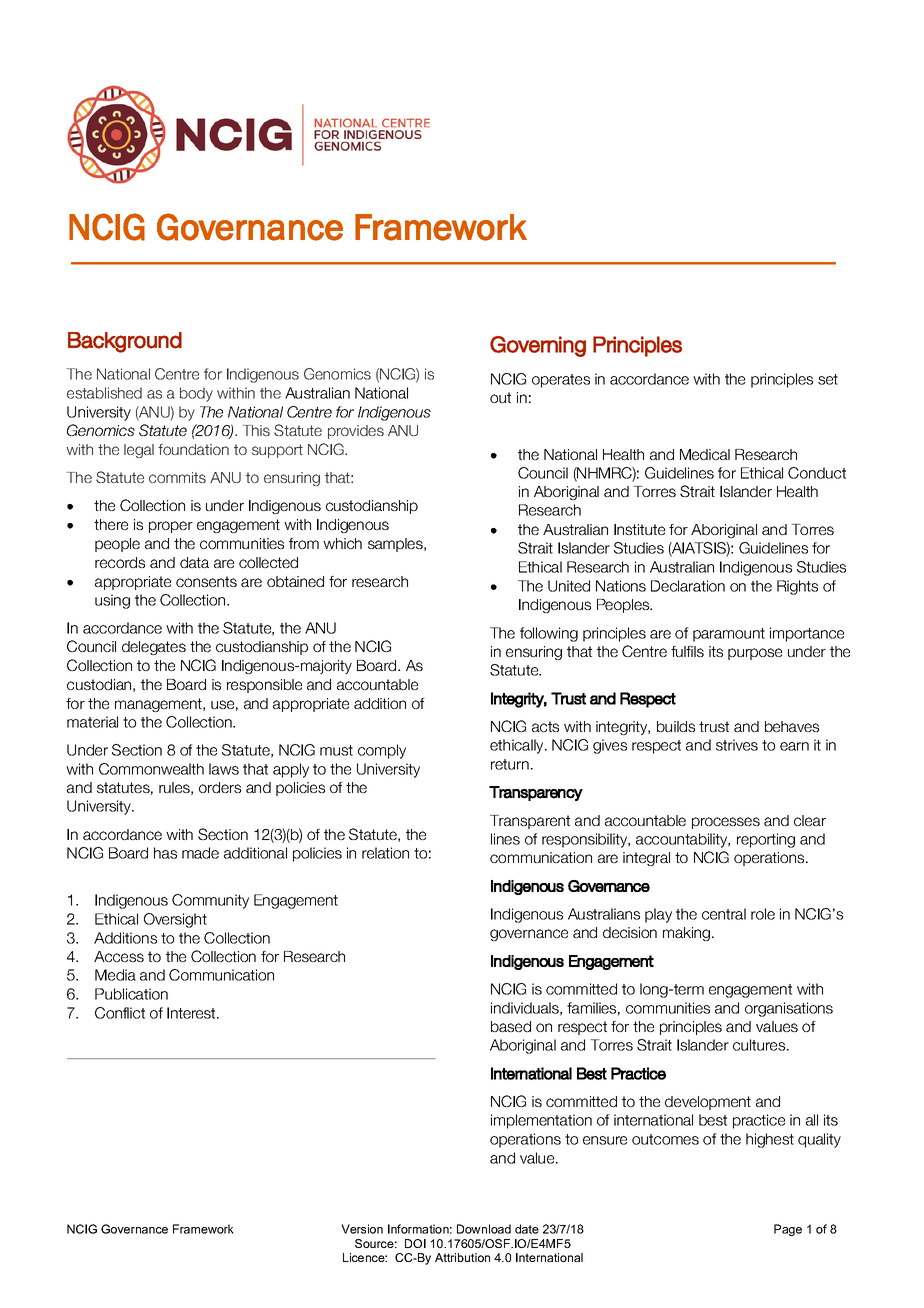 The image size is (924, 1308). What do you see at coordinates (828, 379) in the page?
I see `set` at bounding box center [828, 379].
